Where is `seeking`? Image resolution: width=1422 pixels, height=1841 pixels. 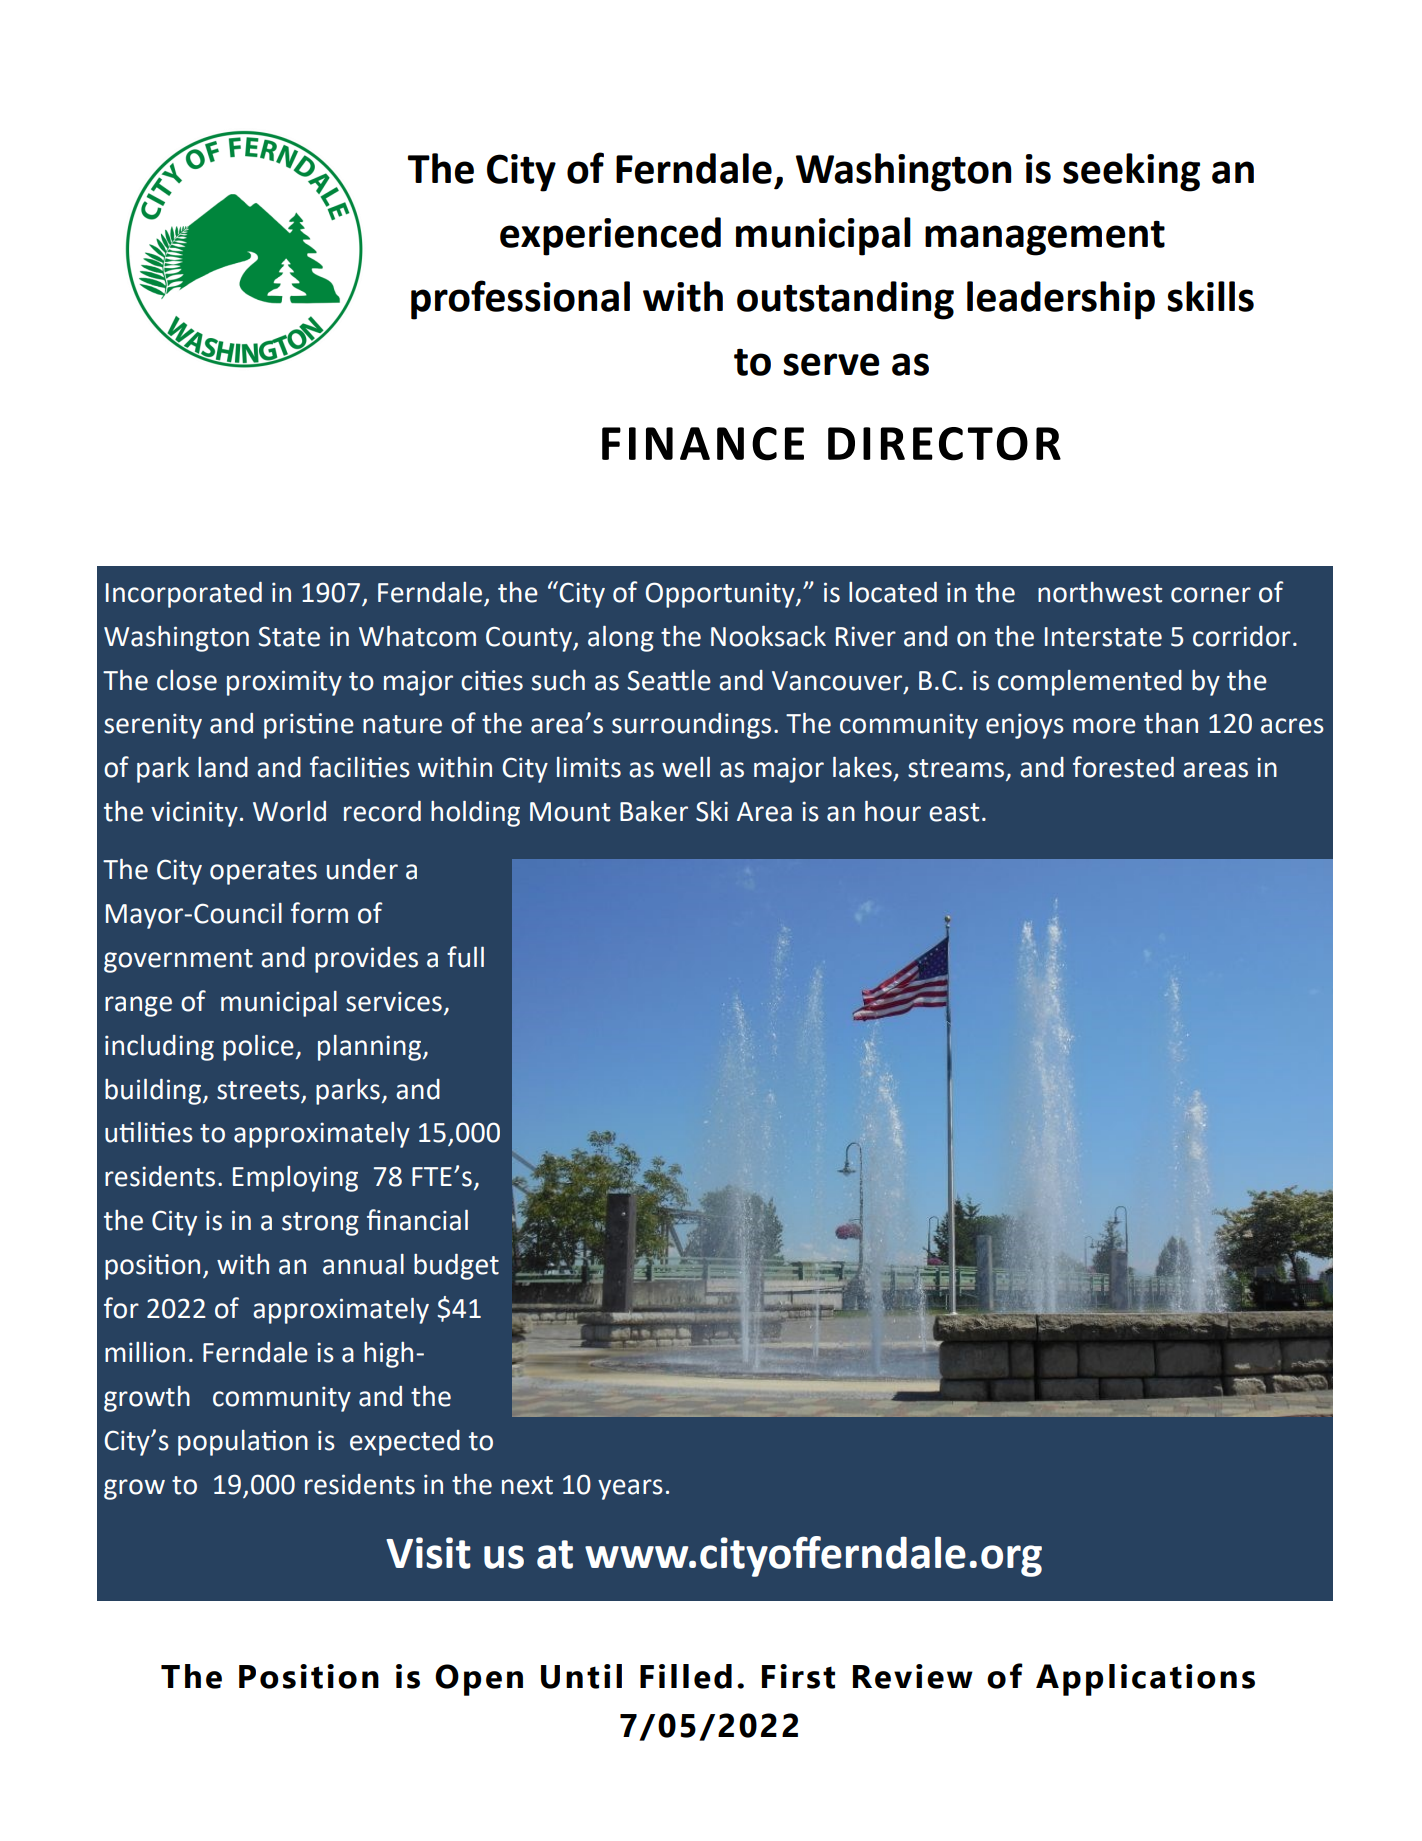
seeking is located at coordinates (1131, 172).
